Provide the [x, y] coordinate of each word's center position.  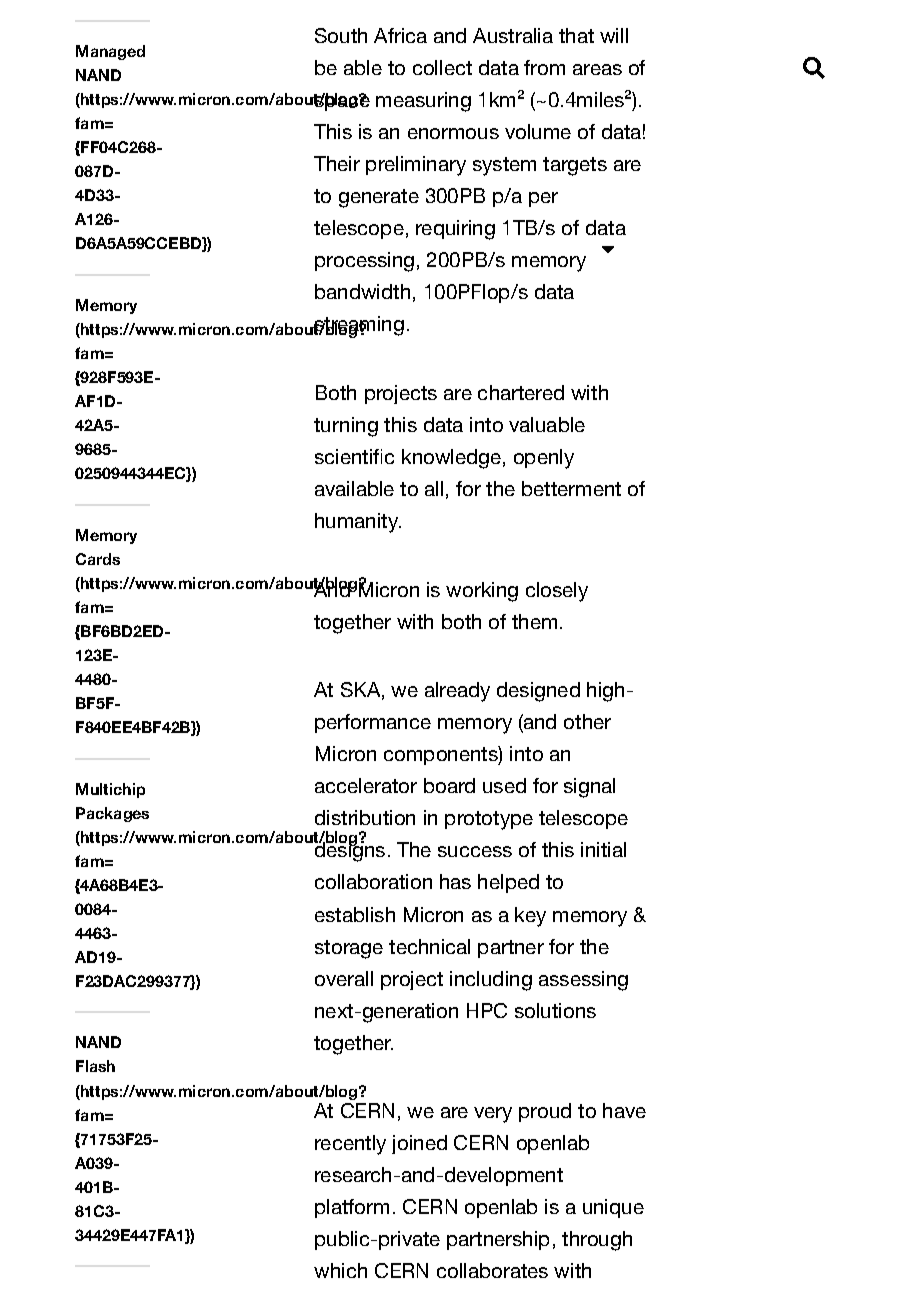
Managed [110, 52]
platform [352, 1208]
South [341, 35]
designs [348, 851]
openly [544, 459]
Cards [98, 559]
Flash [95, 1066]
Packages [112, 814]
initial [603, 849]
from [544, 67]
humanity [358, 523]
